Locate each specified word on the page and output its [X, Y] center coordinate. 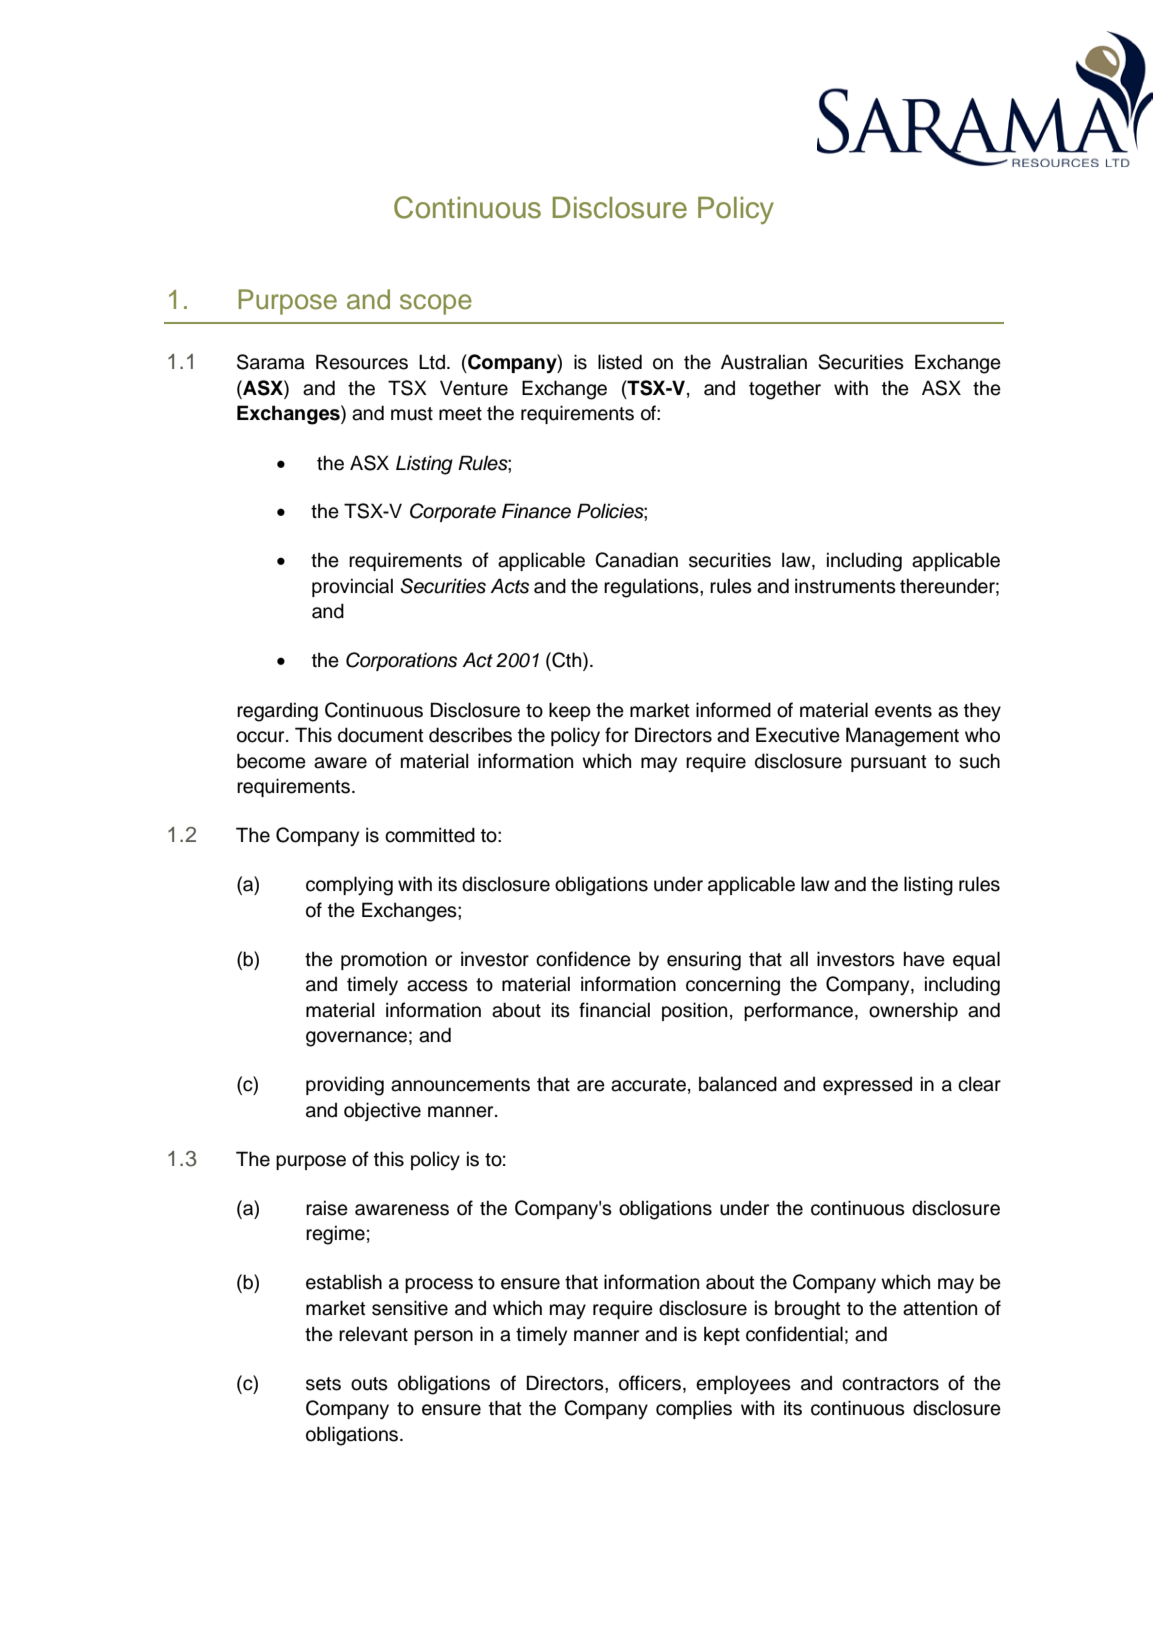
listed [620, 362]
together [785, 390]
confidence [583, 959]
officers [650, 1383]
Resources [362, 362]
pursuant [889, 763]
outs [369, 1384]
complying [349, 886]
